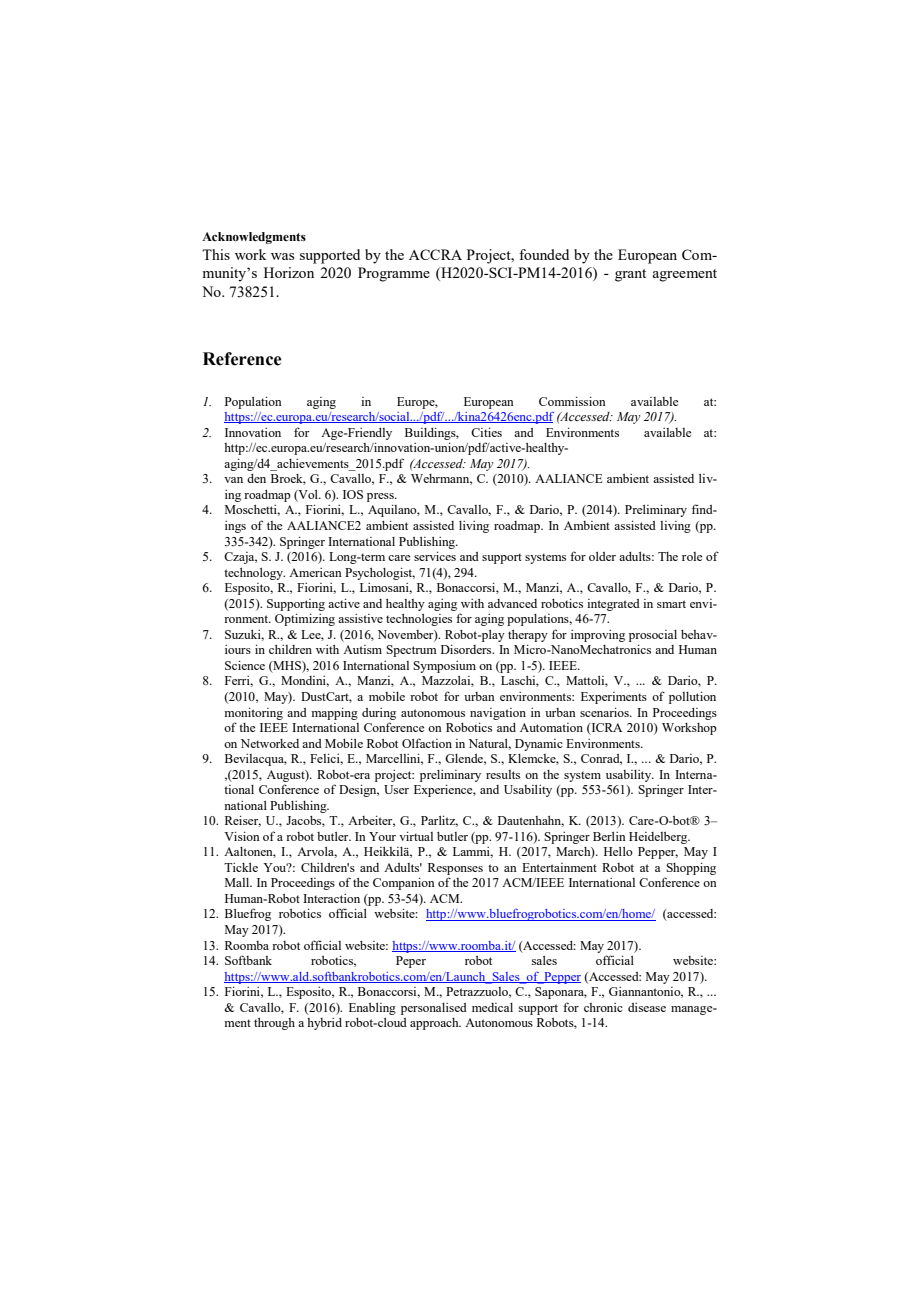 Image resolution: width=924 pixels, height=1308 pixels. What do you see at coordinates (282, 256) in the screenshot?
I see `was` at bounding box center [282, 256].
